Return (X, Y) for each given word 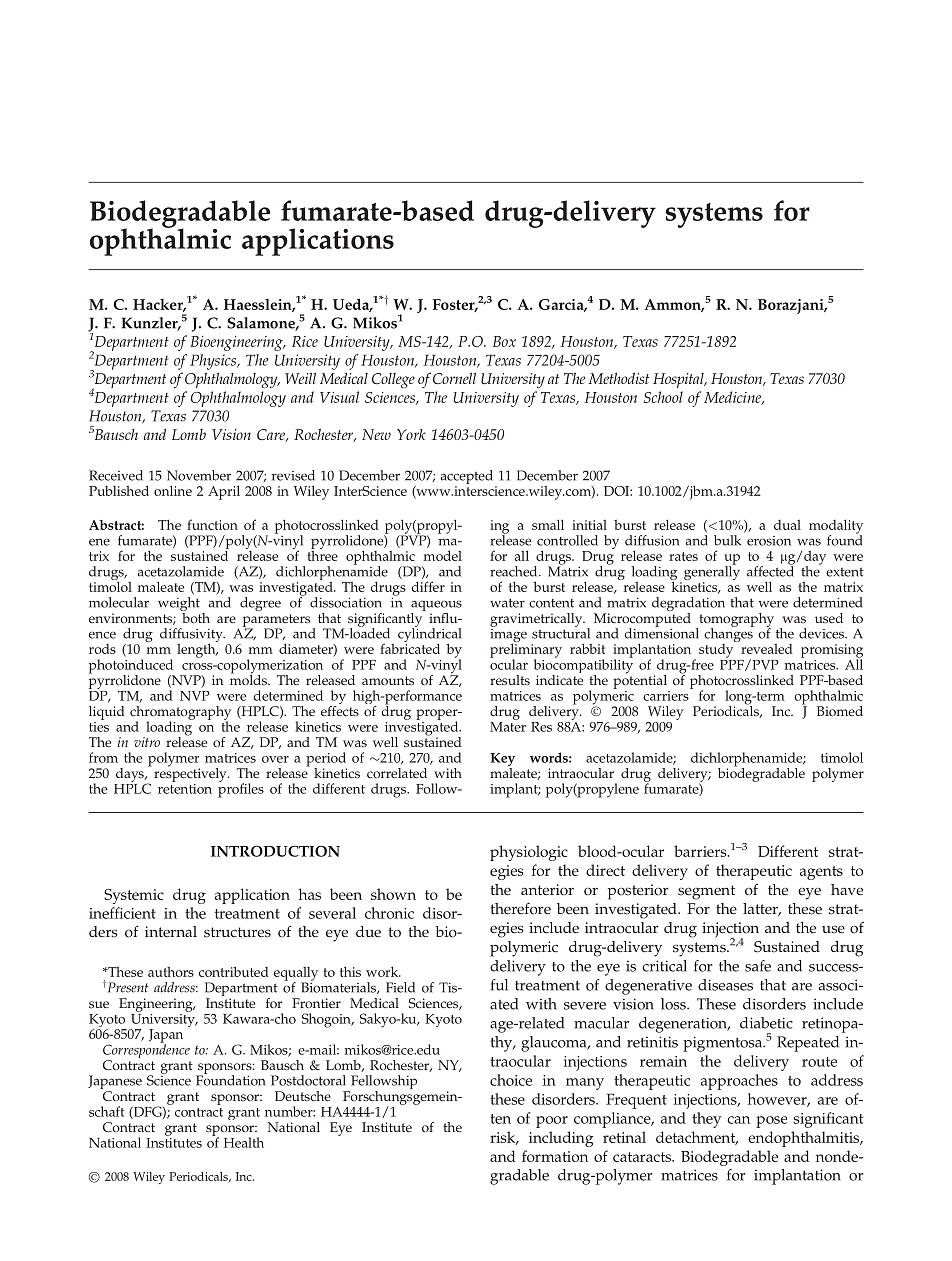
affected (770, 570)
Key (502, 761)
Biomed (840, 711)
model (442, 555)
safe (758, 966)
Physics (214, 362)
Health (244, 1142)
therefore (520, 909)
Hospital (679, 380)
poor (552, 1122)
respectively (191, 773)
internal (171, 931)
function (212, 524)
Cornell (454, 379)
